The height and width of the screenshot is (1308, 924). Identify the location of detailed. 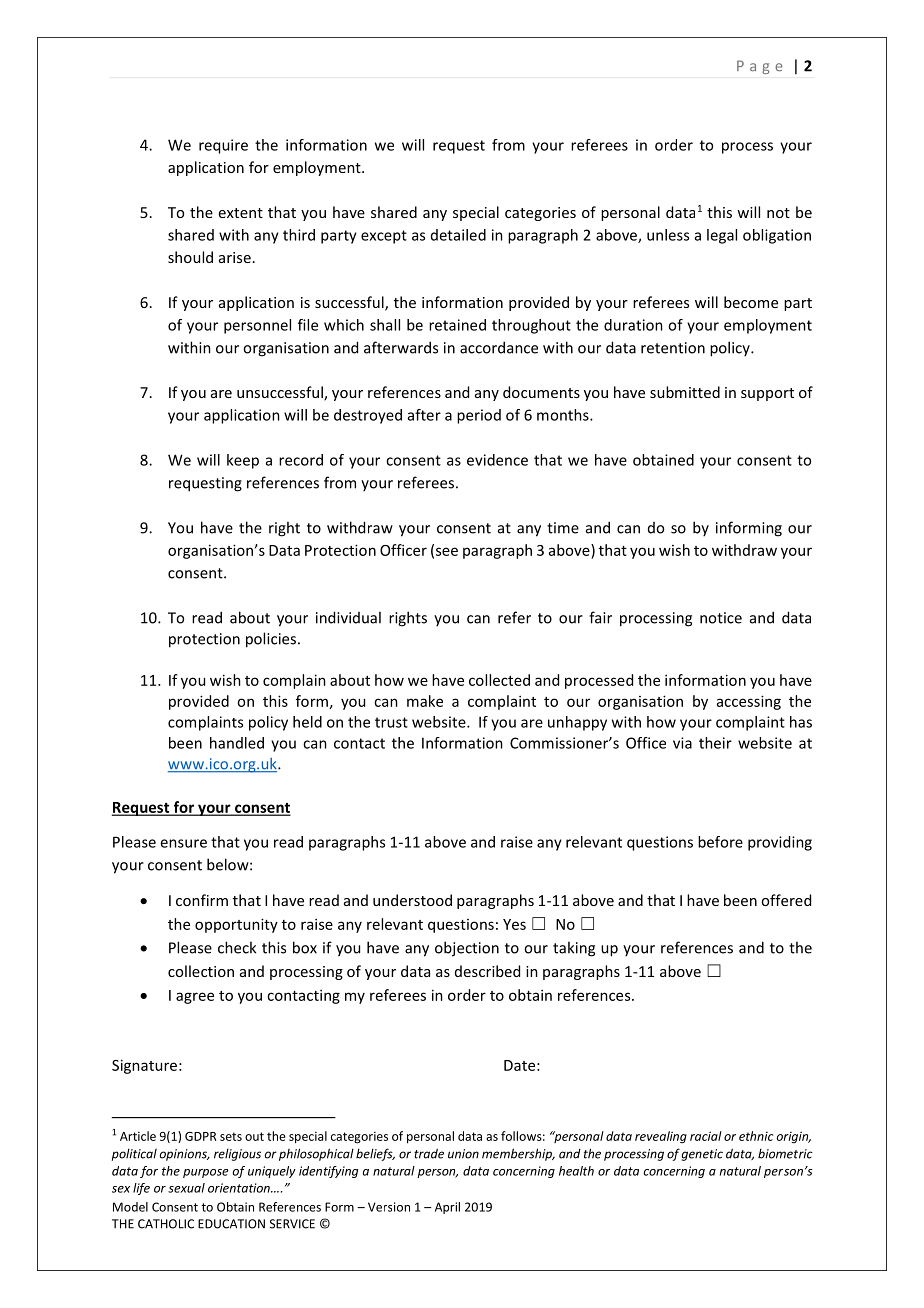
(458, 235).
